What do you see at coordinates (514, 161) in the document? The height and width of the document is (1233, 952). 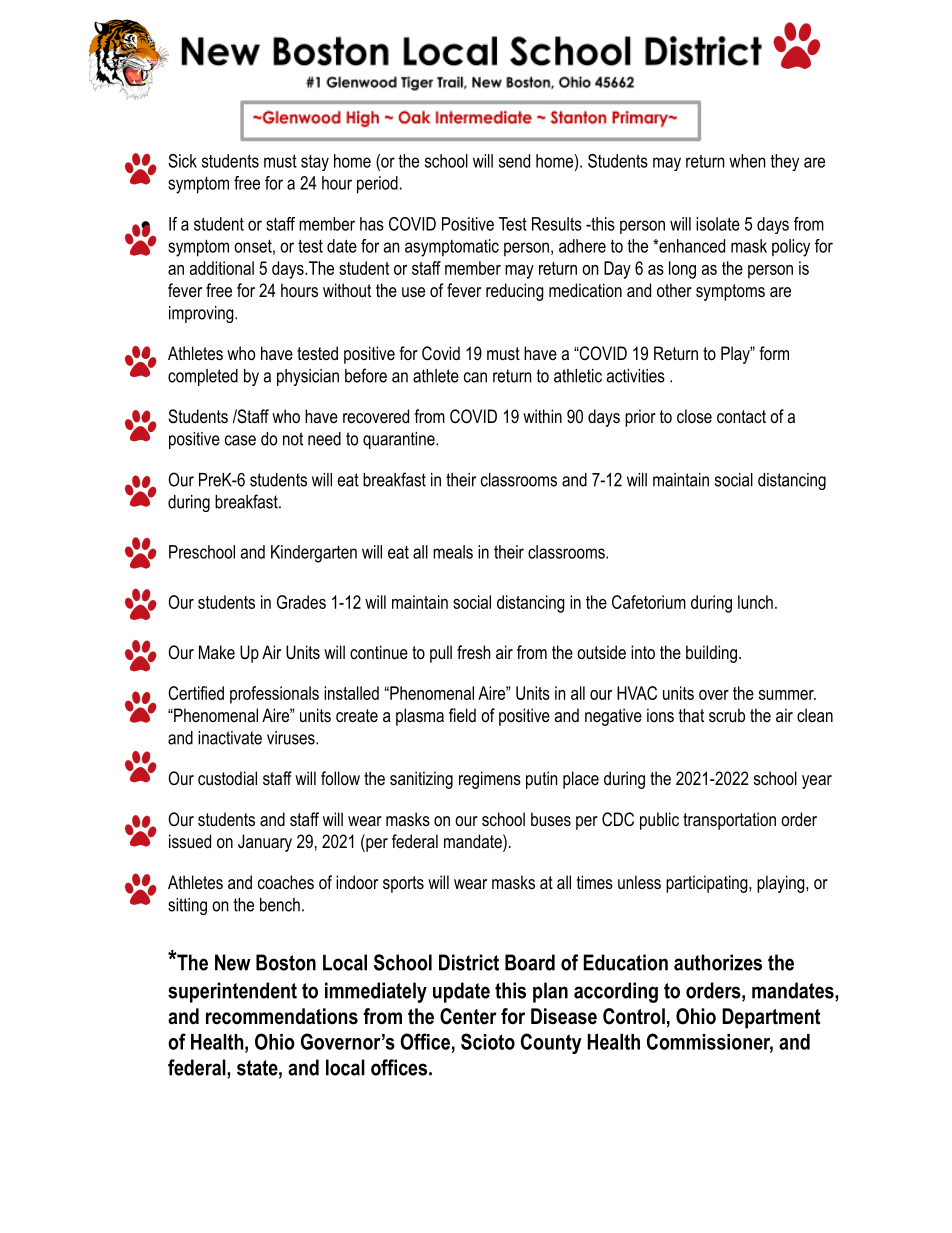 I see `send` at bounding box center [514, 161].
